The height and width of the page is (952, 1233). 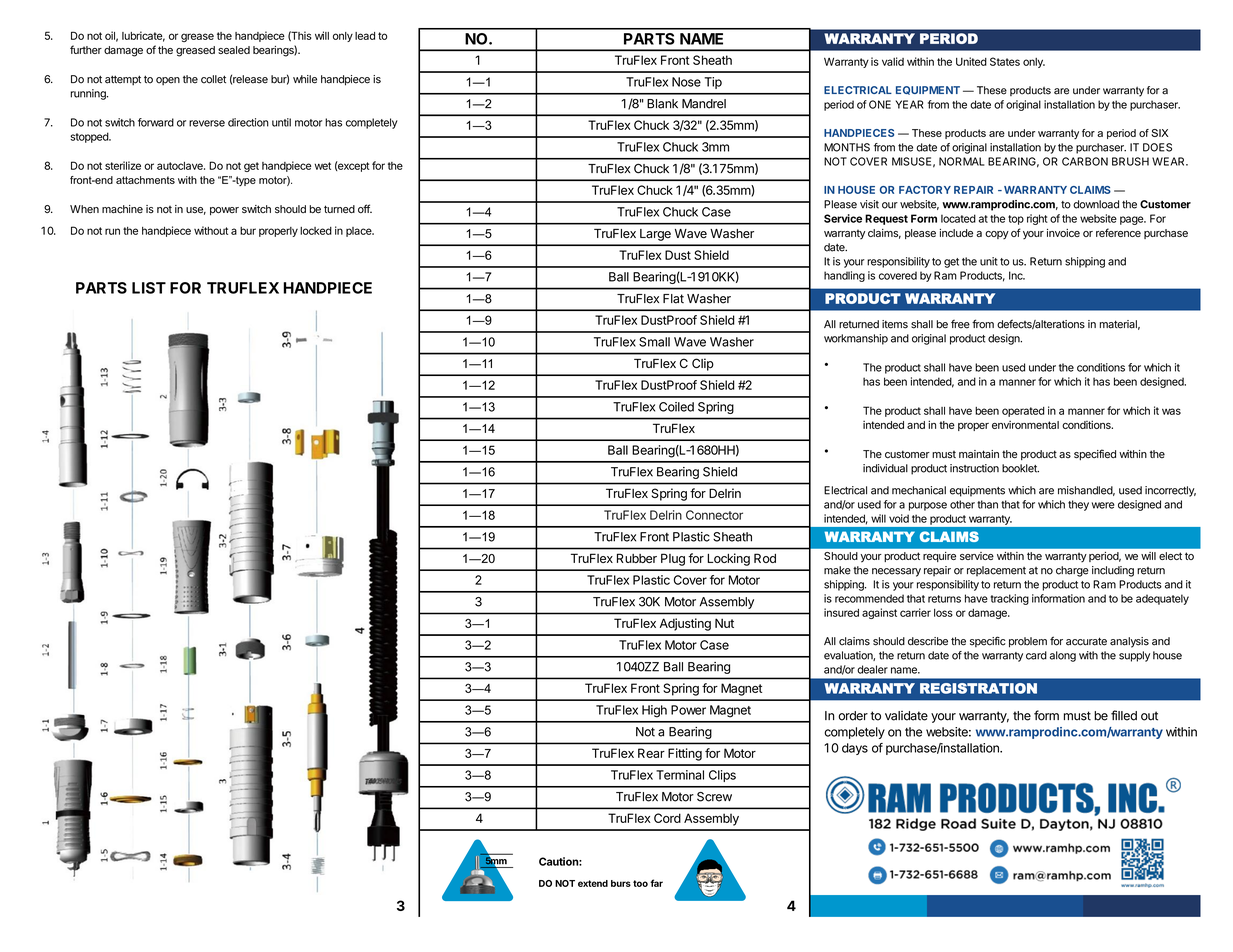 What do you see at coordinates (621, 883) in the page?
I see `burs` at bounding box center [621, 883].
